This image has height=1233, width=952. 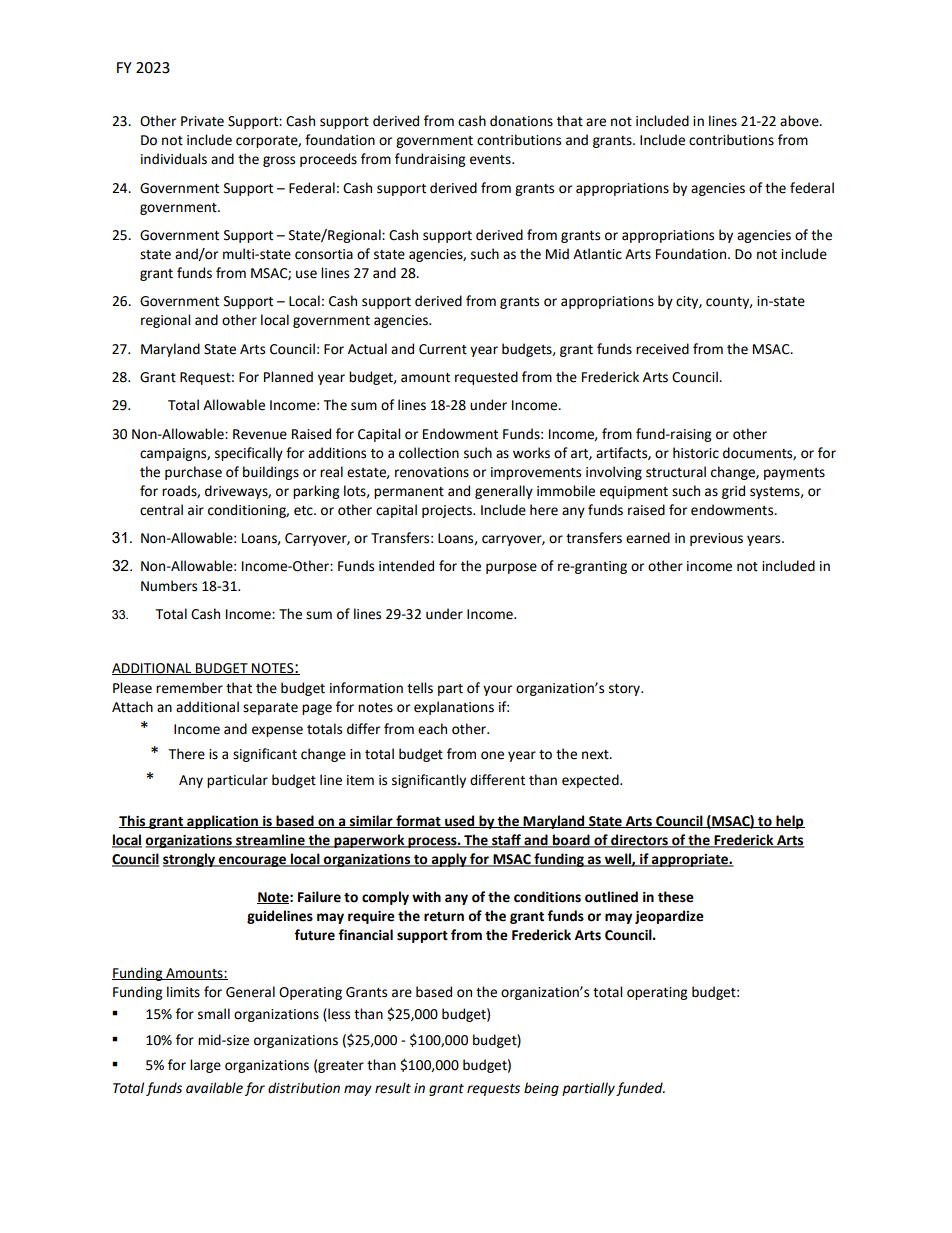 What do you see at coordinates (800, 121) in the image?
I see `above` at bounding box center [800, 121].
